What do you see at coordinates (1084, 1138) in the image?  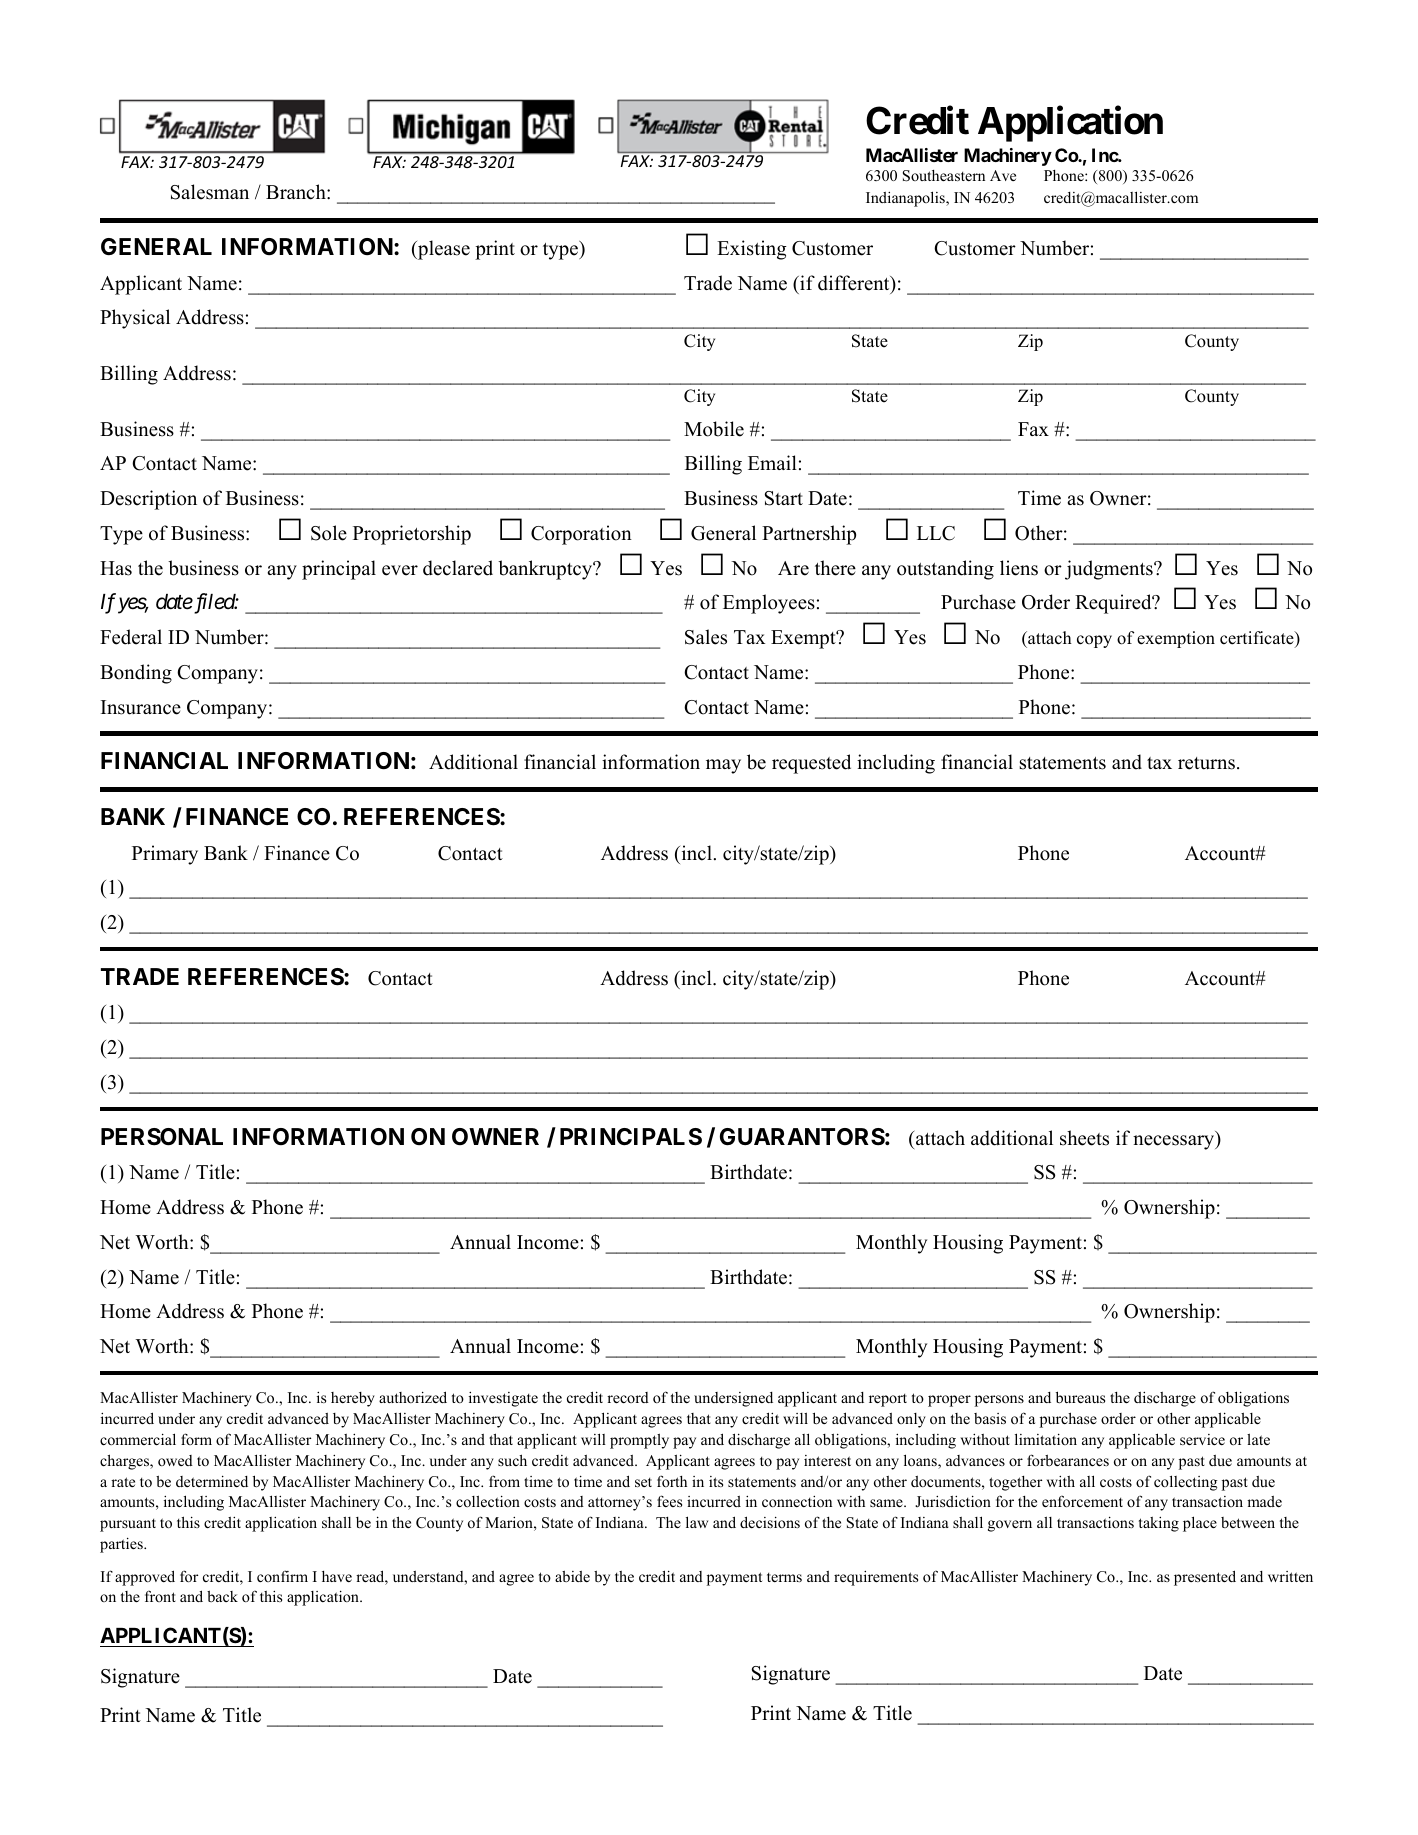 I see `sheets` at bounding box center [1084, 1138].
